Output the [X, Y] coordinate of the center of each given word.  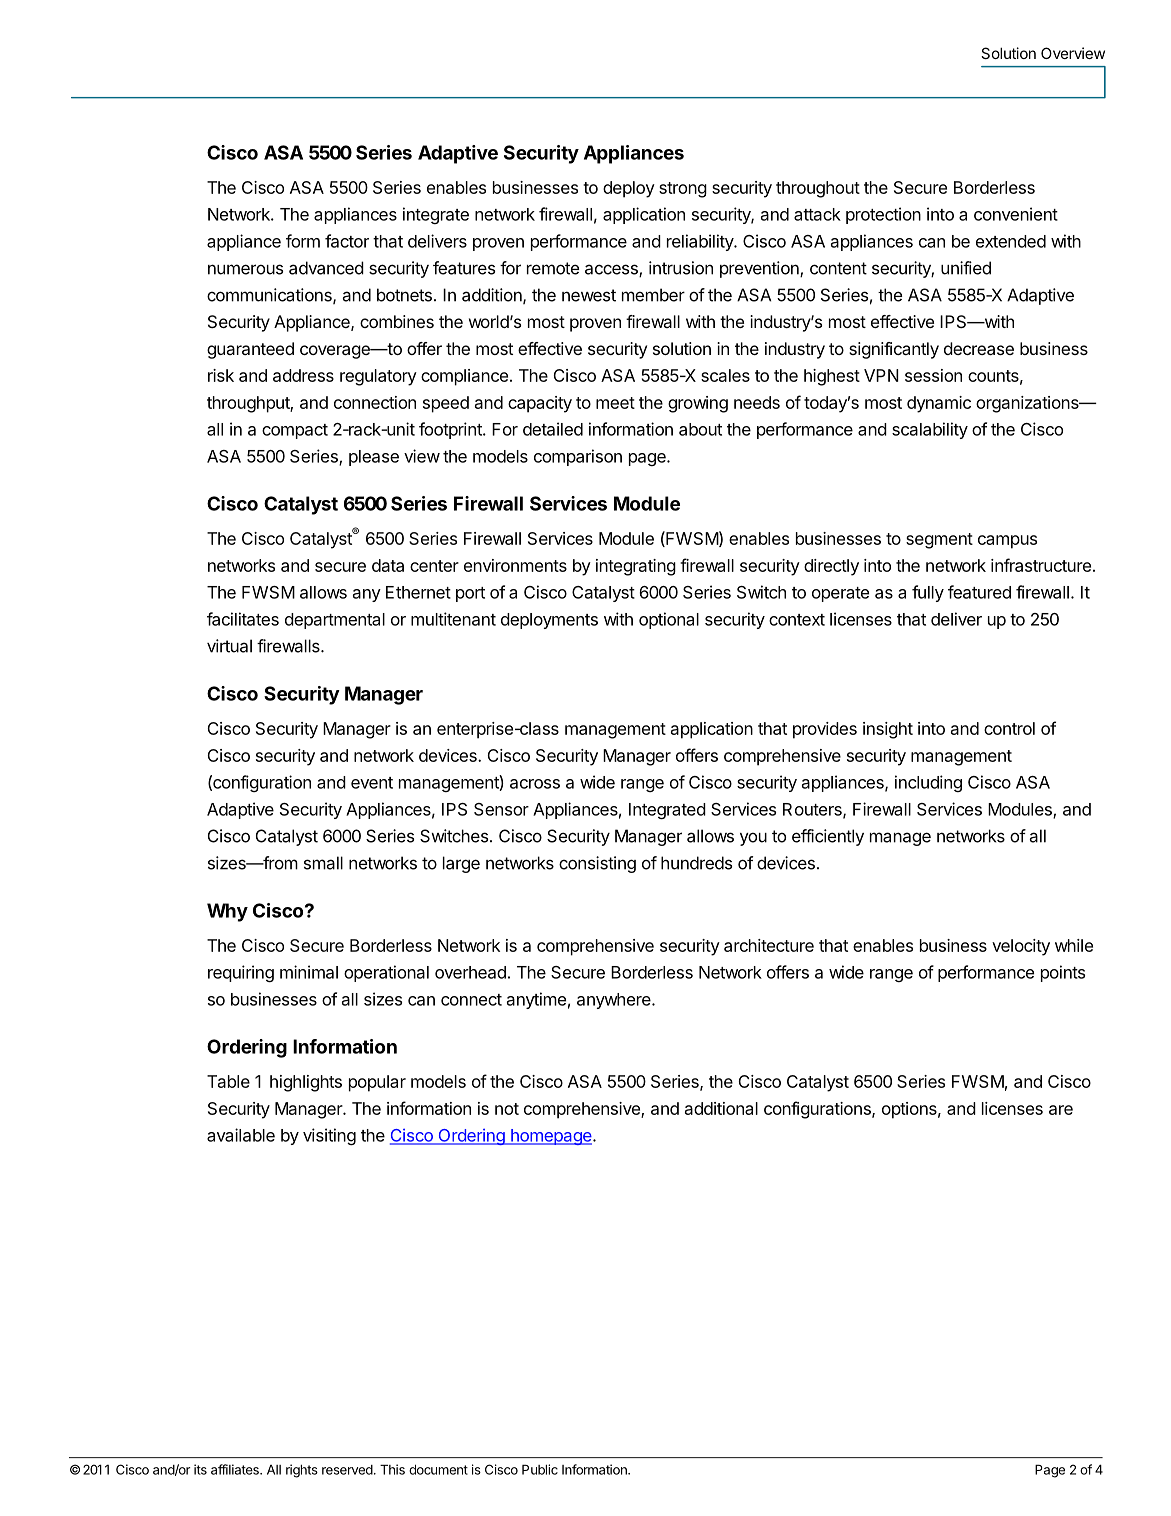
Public [540, 1469]
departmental [335, 621]
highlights [306, 1083]
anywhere [615, 1001]
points [1063, 973]
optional [669, 620]
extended [1011, 241]
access [612, 270]
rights [302, 1471]
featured [979, 592]
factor [347, 241]
